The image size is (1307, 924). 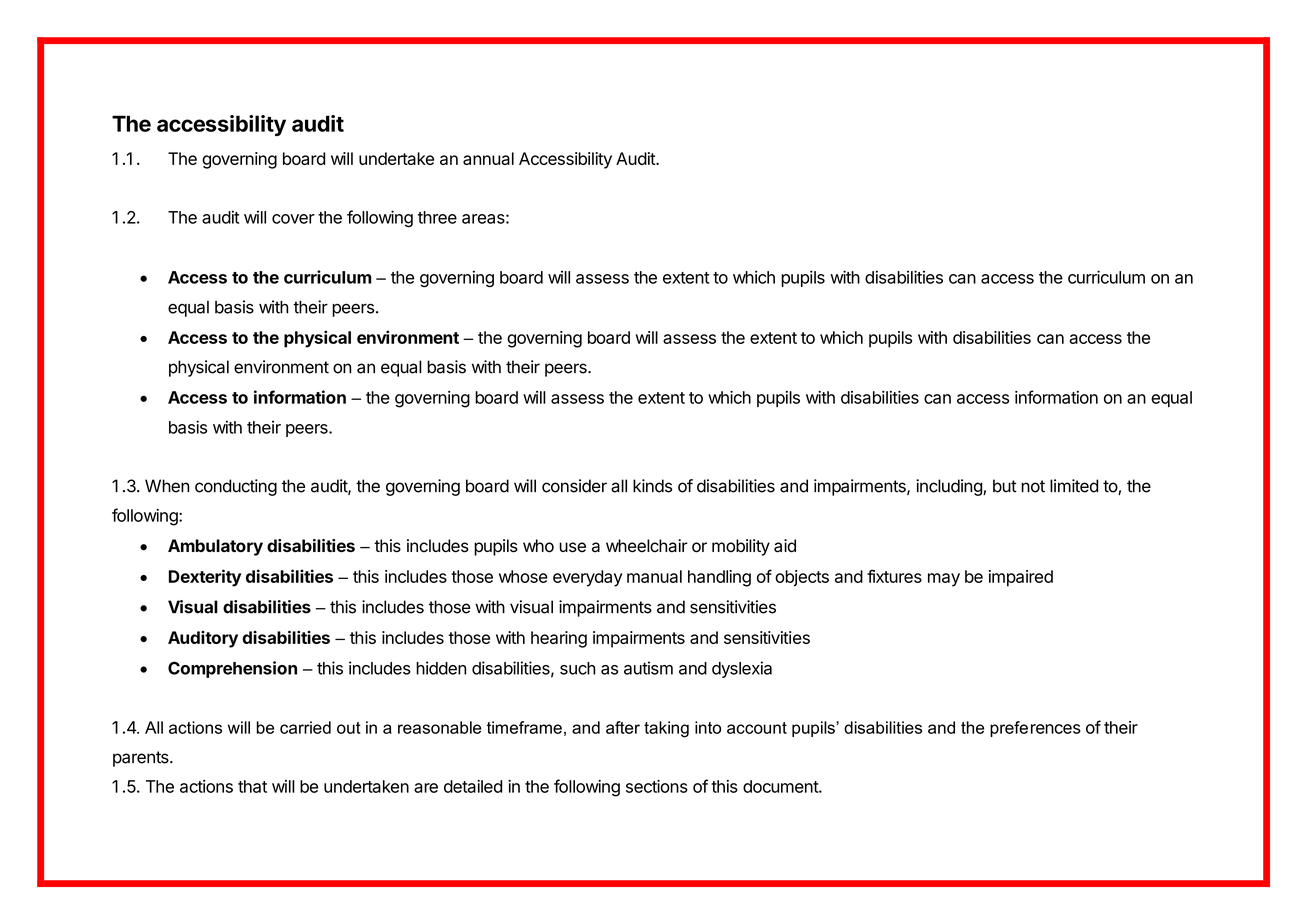 What do you see at coordinates (574, 486) in the image?
I see `consider` at bounding box center [574, 486].
